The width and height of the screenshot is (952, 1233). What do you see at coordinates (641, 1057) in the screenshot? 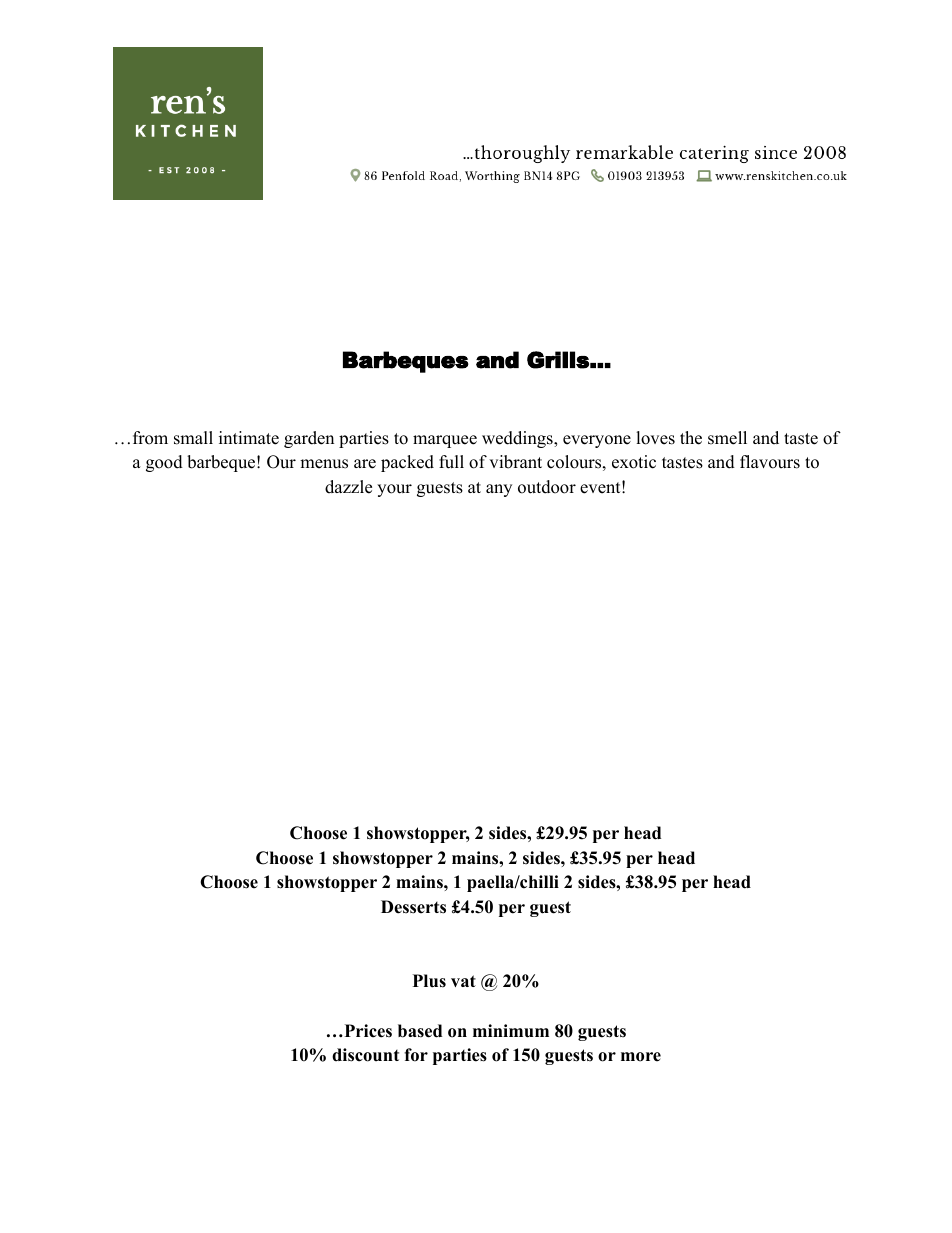
I see `more` at bounding box center [641, 1057].
